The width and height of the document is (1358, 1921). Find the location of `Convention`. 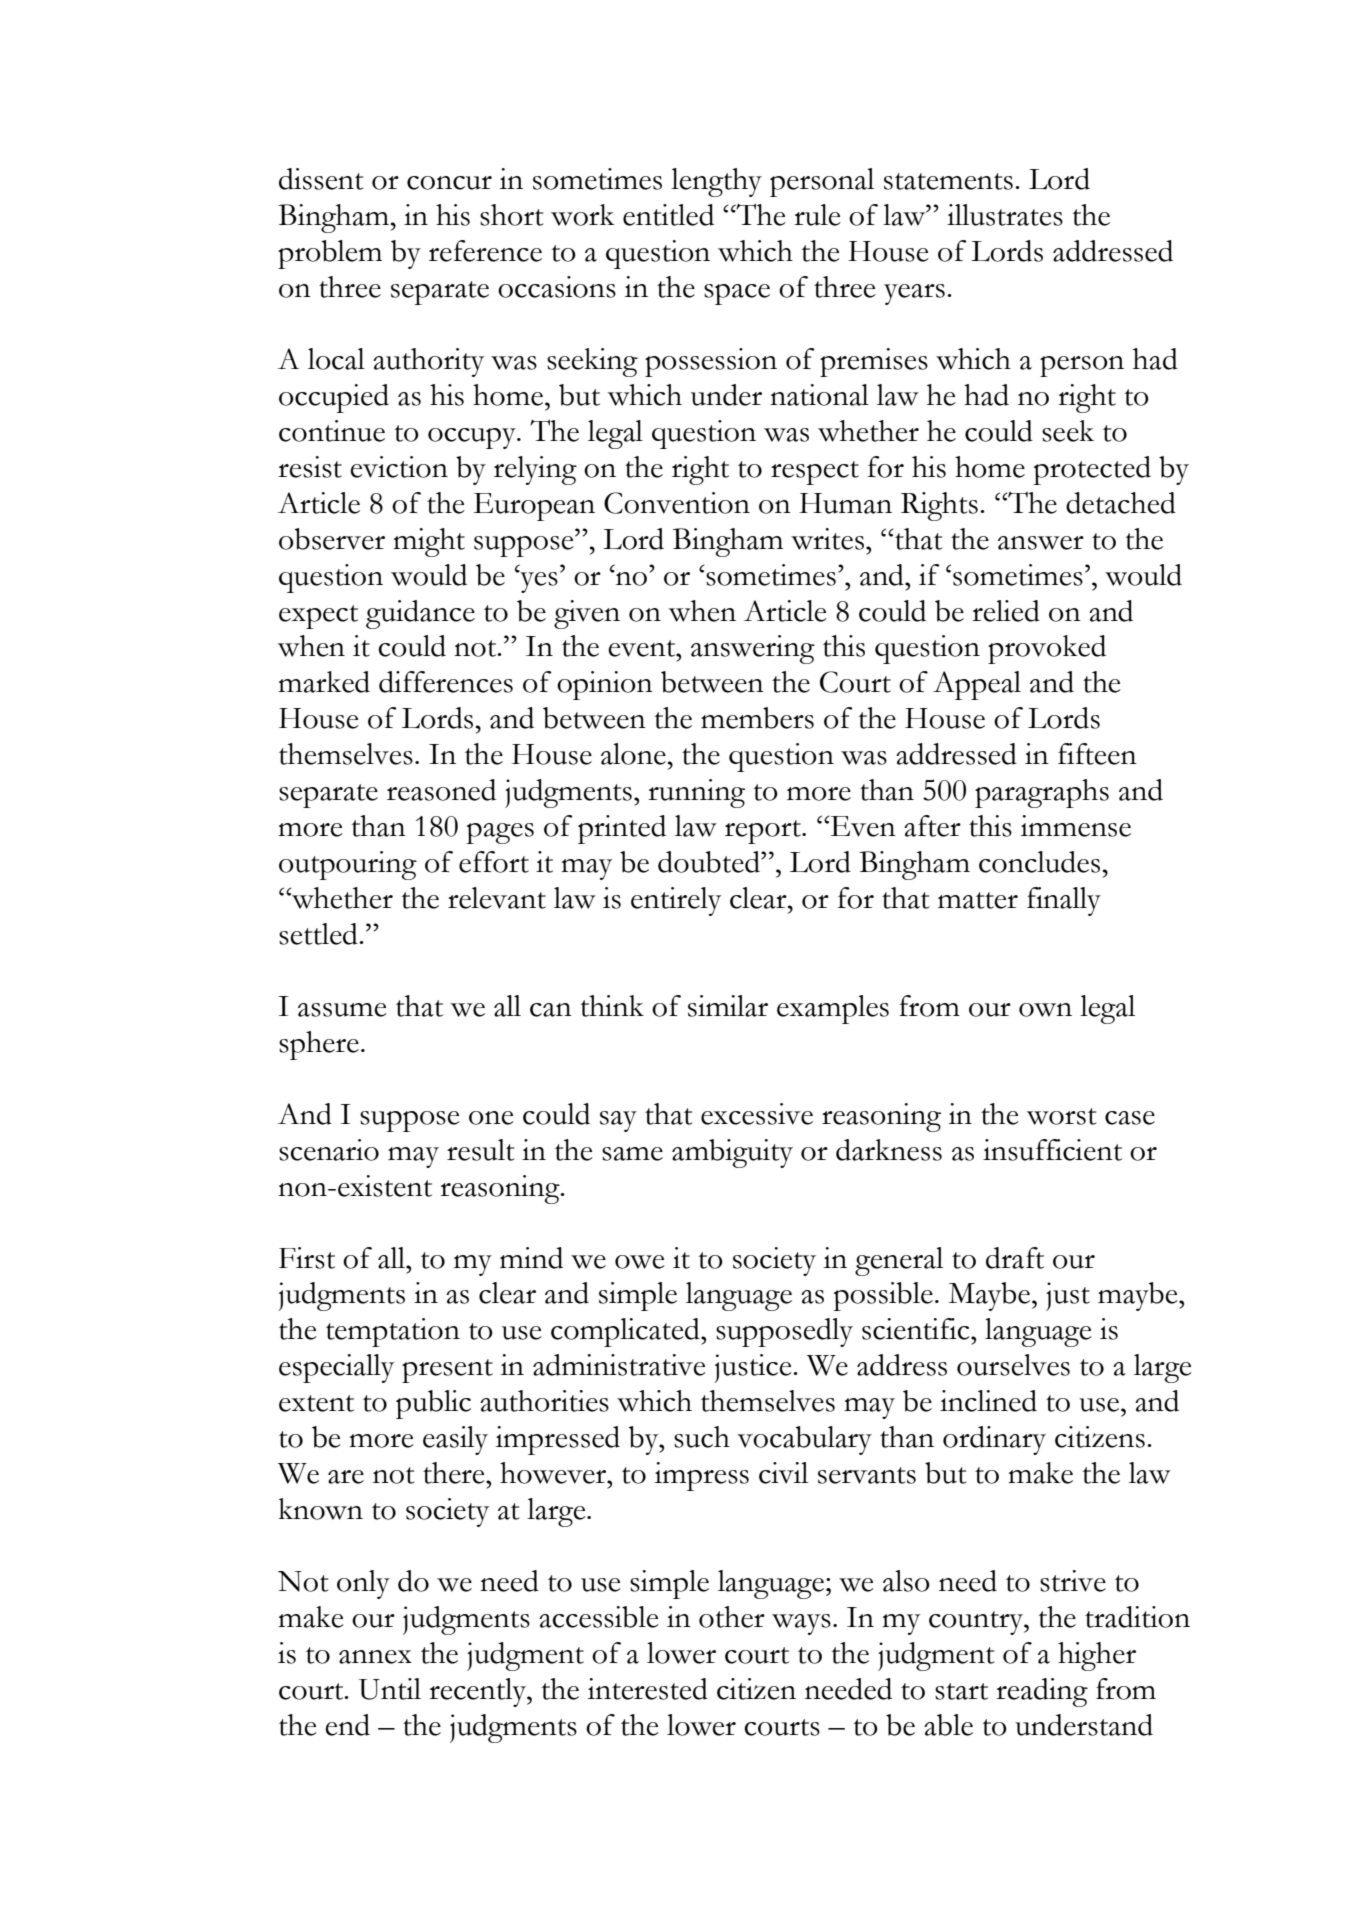

Convention is located at coordinates (677, 503).
